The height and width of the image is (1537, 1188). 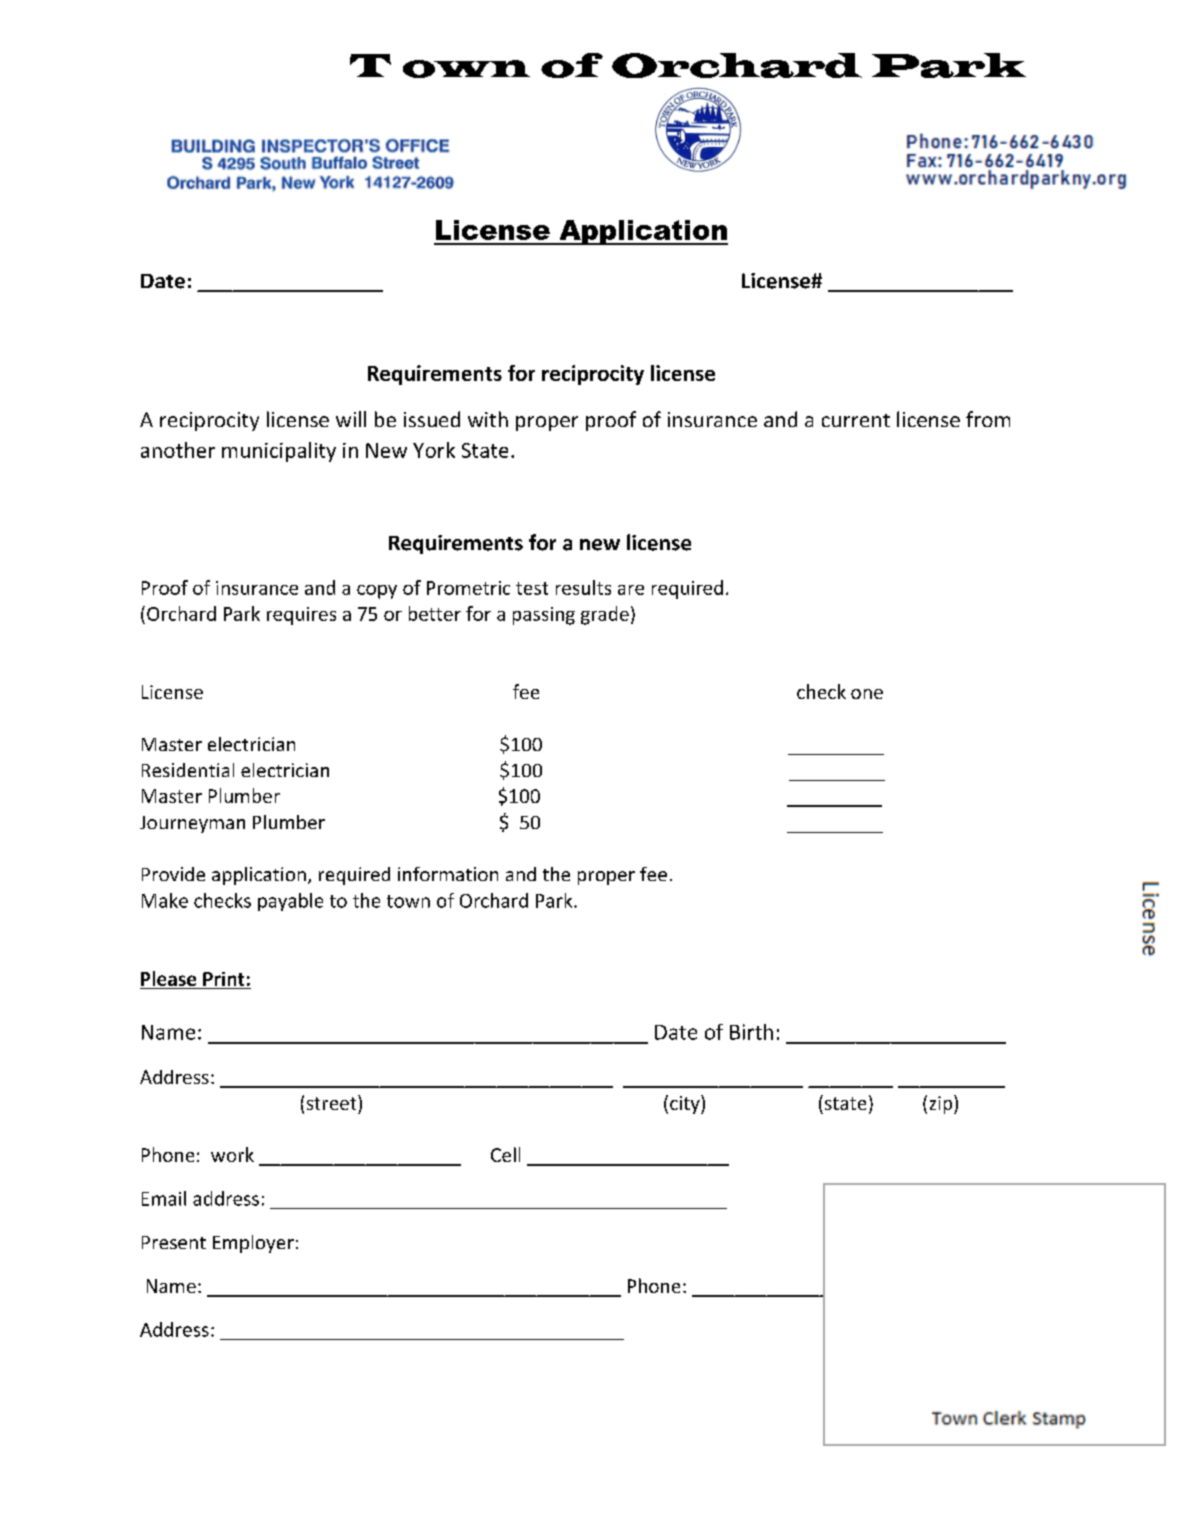 What do you see at coordinates (279, 452) in the image?
I see `municipality` at bounding box center [279, 452].
